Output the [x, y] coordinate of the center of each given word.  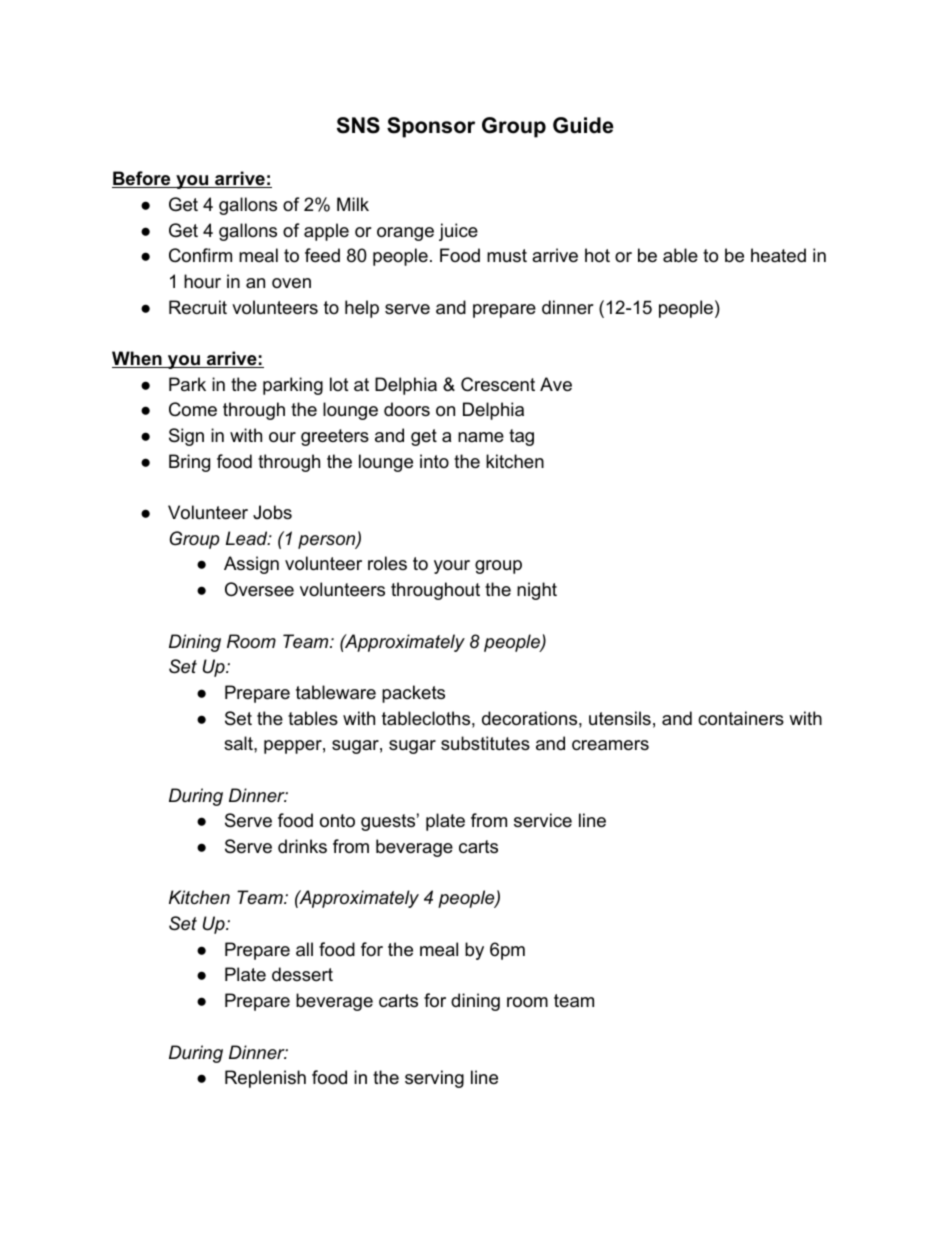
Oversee [259, 589]
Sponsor [431, 127]
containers [741, 718]
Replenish [265, 1079]
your [452, 567]
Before [142, 179]
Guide [583, 125]
